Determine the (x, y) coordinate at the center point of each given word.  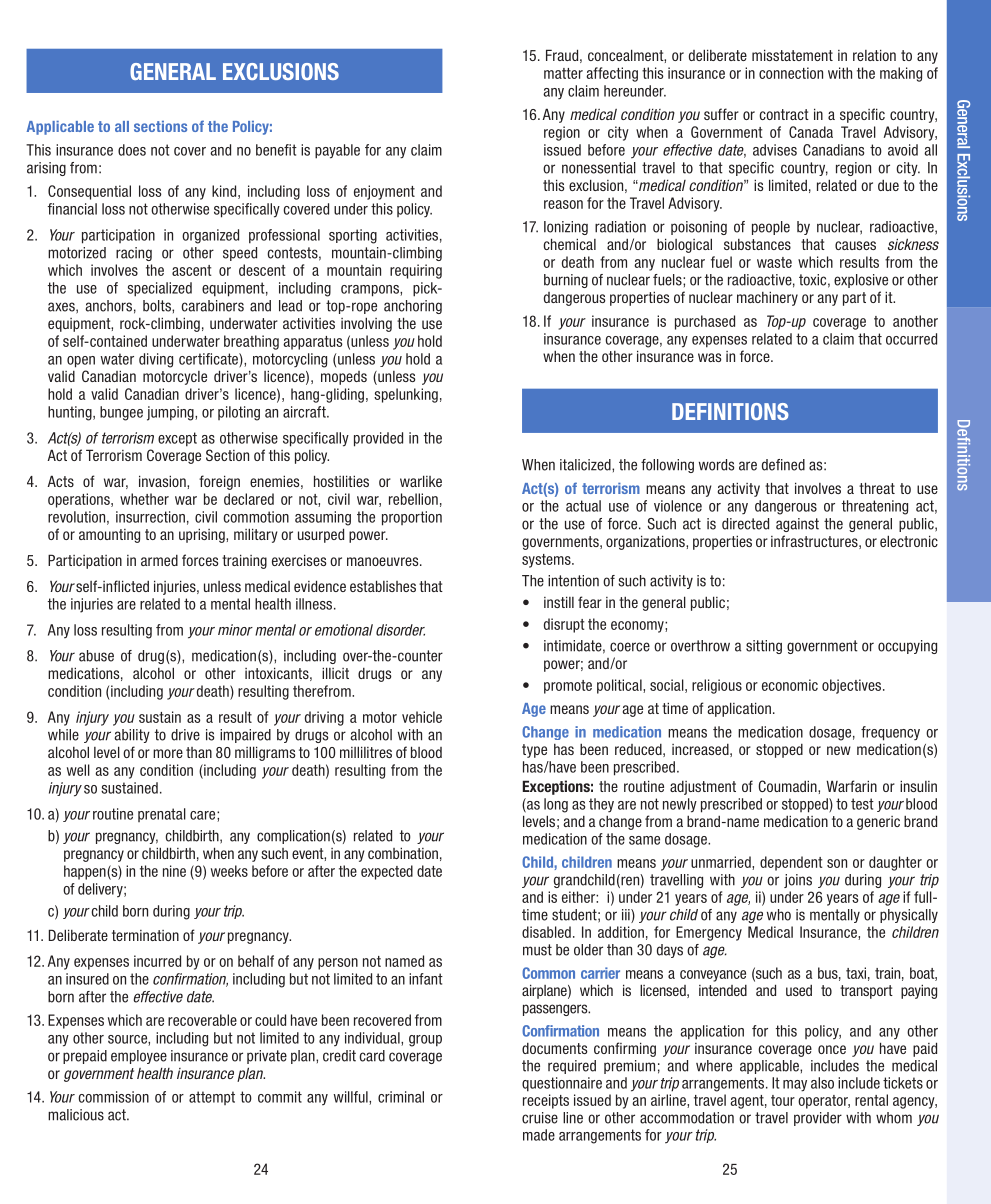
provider (818, 1119)
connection (791, 73)
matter (563, 73)
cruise (540, 1118)
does (132, 150)
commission (113, 1097)
